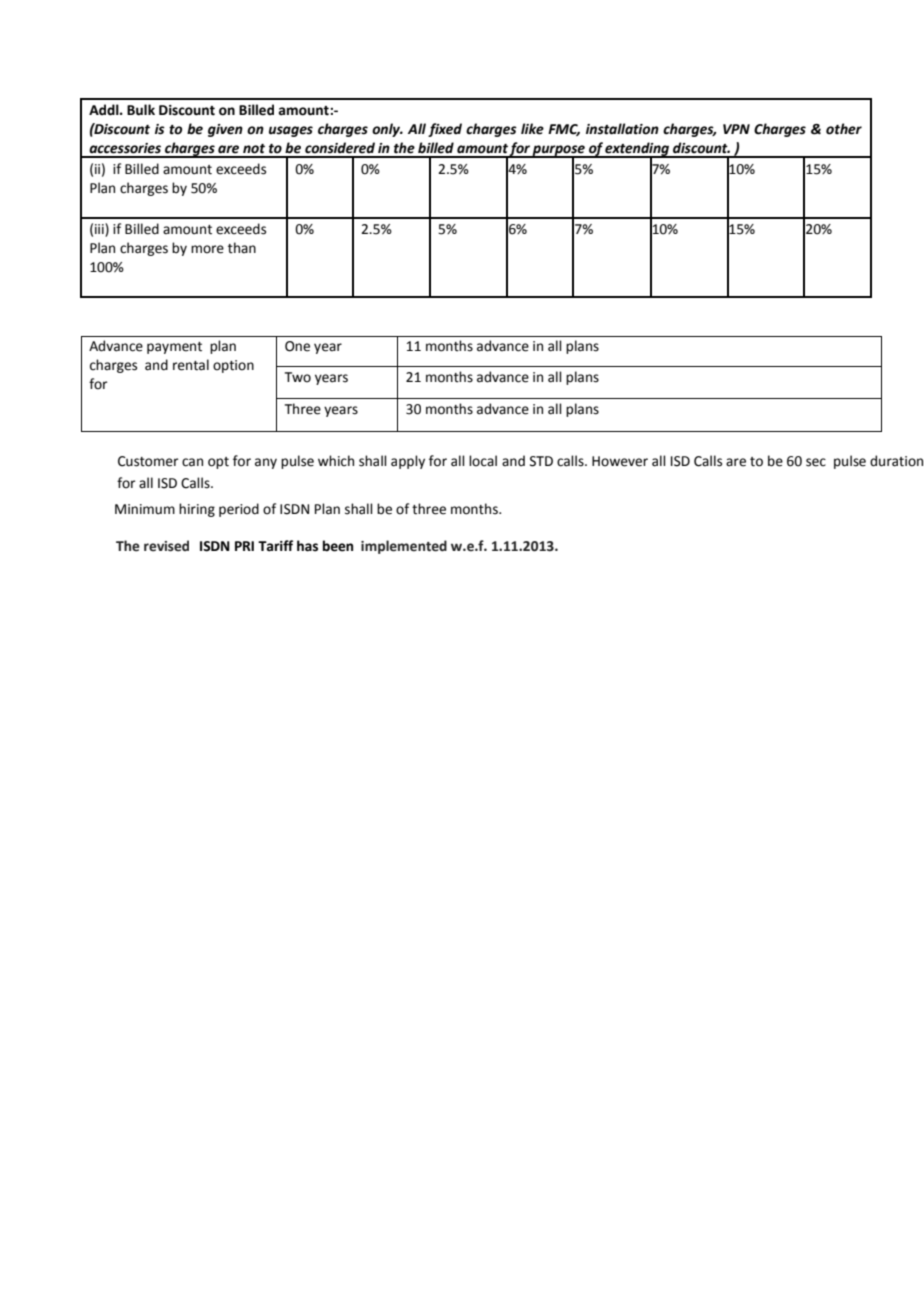  I want to click on more, so click(207, 249).
